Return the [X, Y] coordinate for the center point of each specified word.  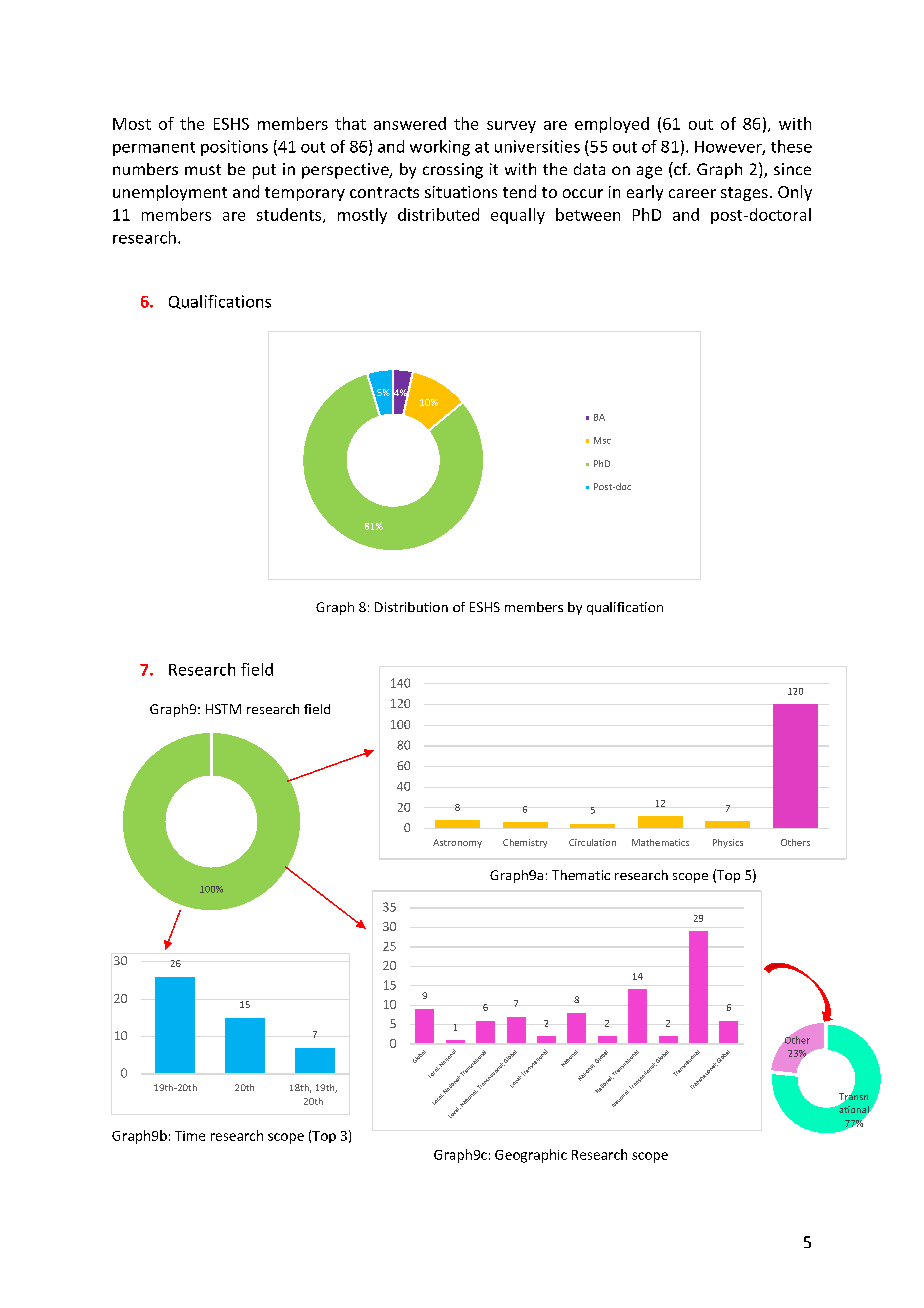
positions [234, 148]
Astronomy [457, 843]
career [692, 193]
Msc [602, 440]
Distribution [411, 607]
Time [190, 1136]
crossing [453, 171]
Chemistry [525, 843]
